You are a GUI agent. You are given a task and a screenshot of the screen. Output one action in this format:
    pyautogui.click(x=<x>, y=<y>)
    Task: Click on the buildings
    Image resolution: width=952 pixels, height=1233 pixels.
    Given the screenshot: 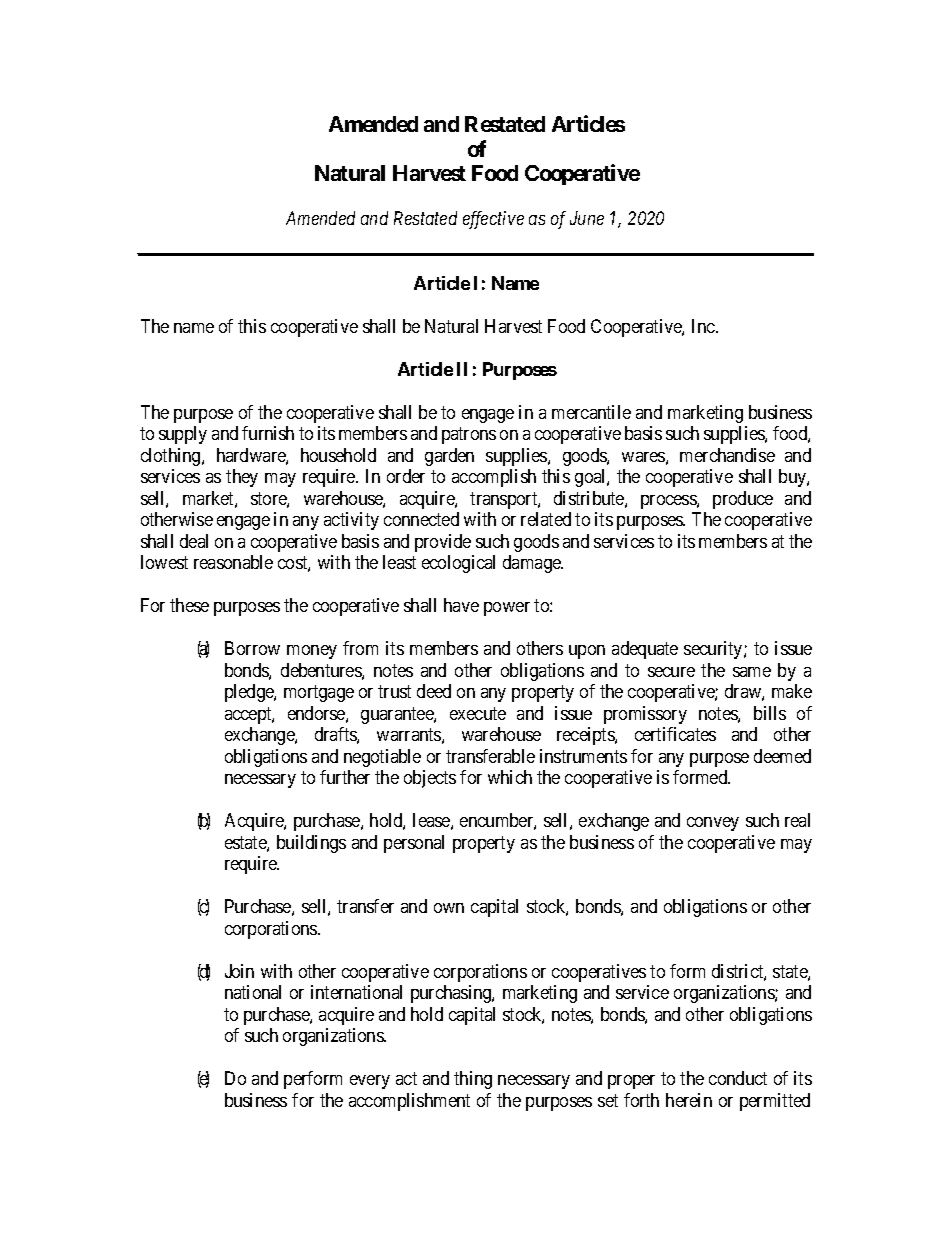 What is the action you would take?
    pyautogui.click(x=311, y=844)
